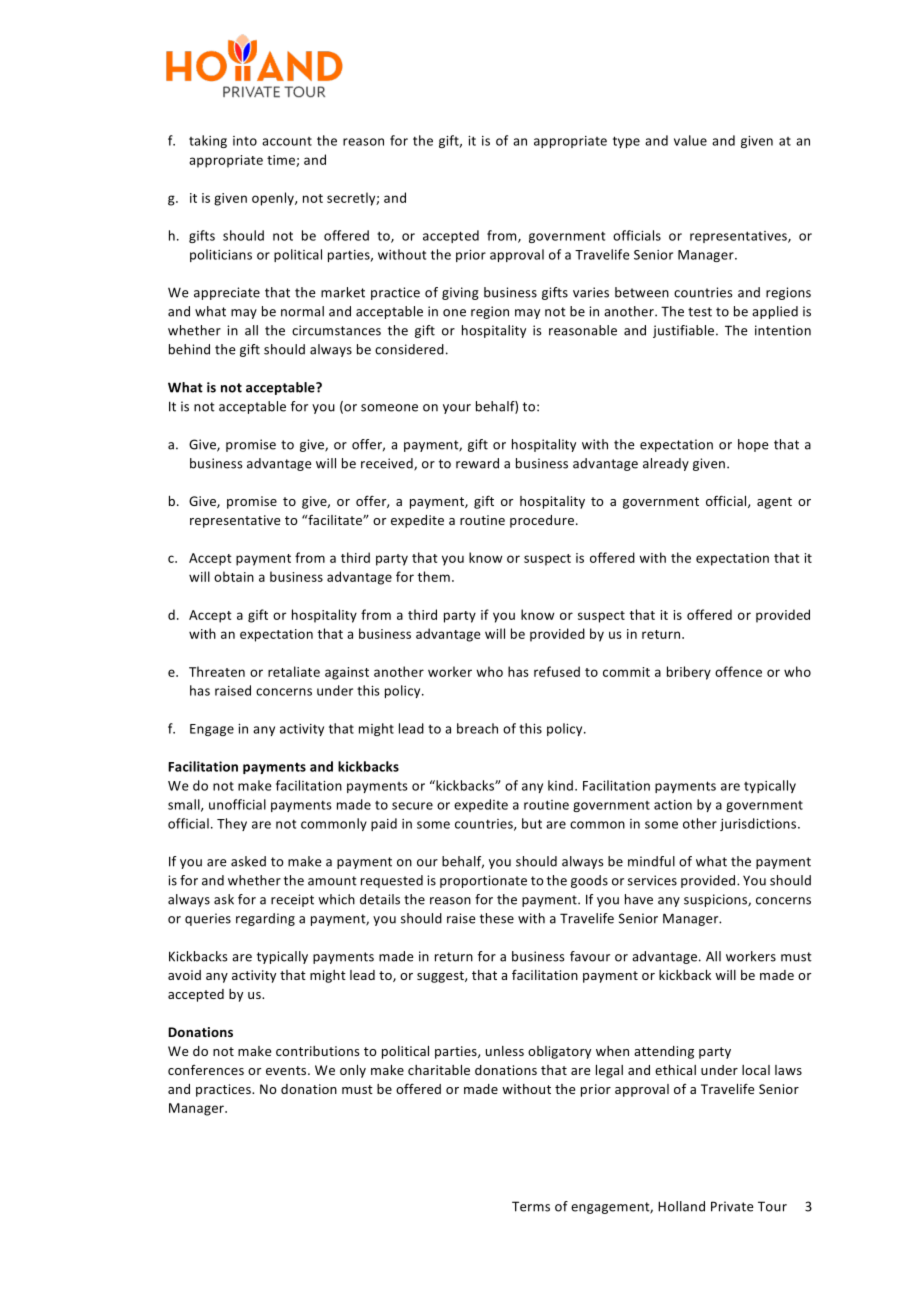 The image size is (924, 1308). I want to click on giving, so click(460, 293).
